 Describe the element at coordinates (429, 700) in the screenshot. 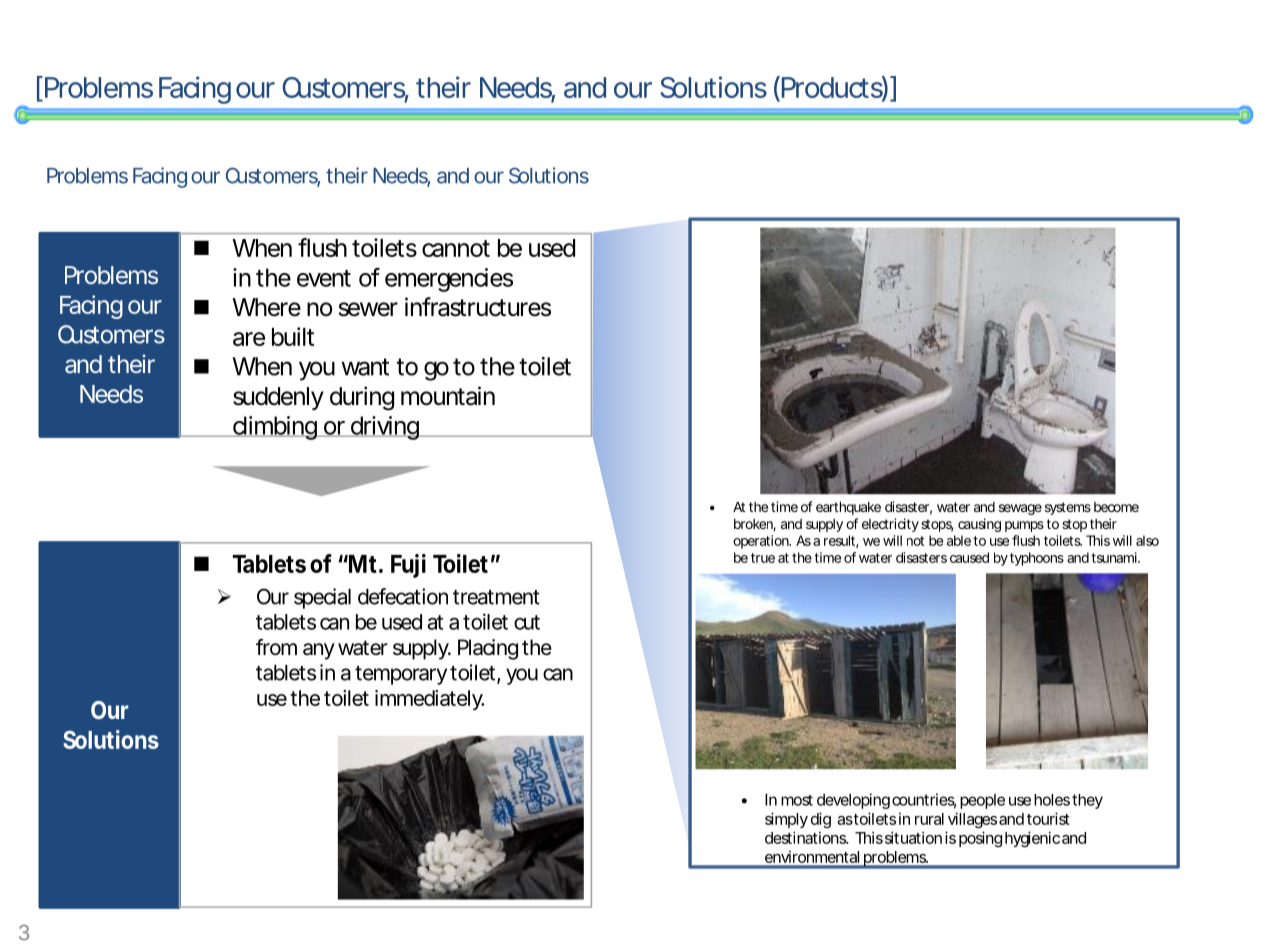

I see `immediately` at that location.
